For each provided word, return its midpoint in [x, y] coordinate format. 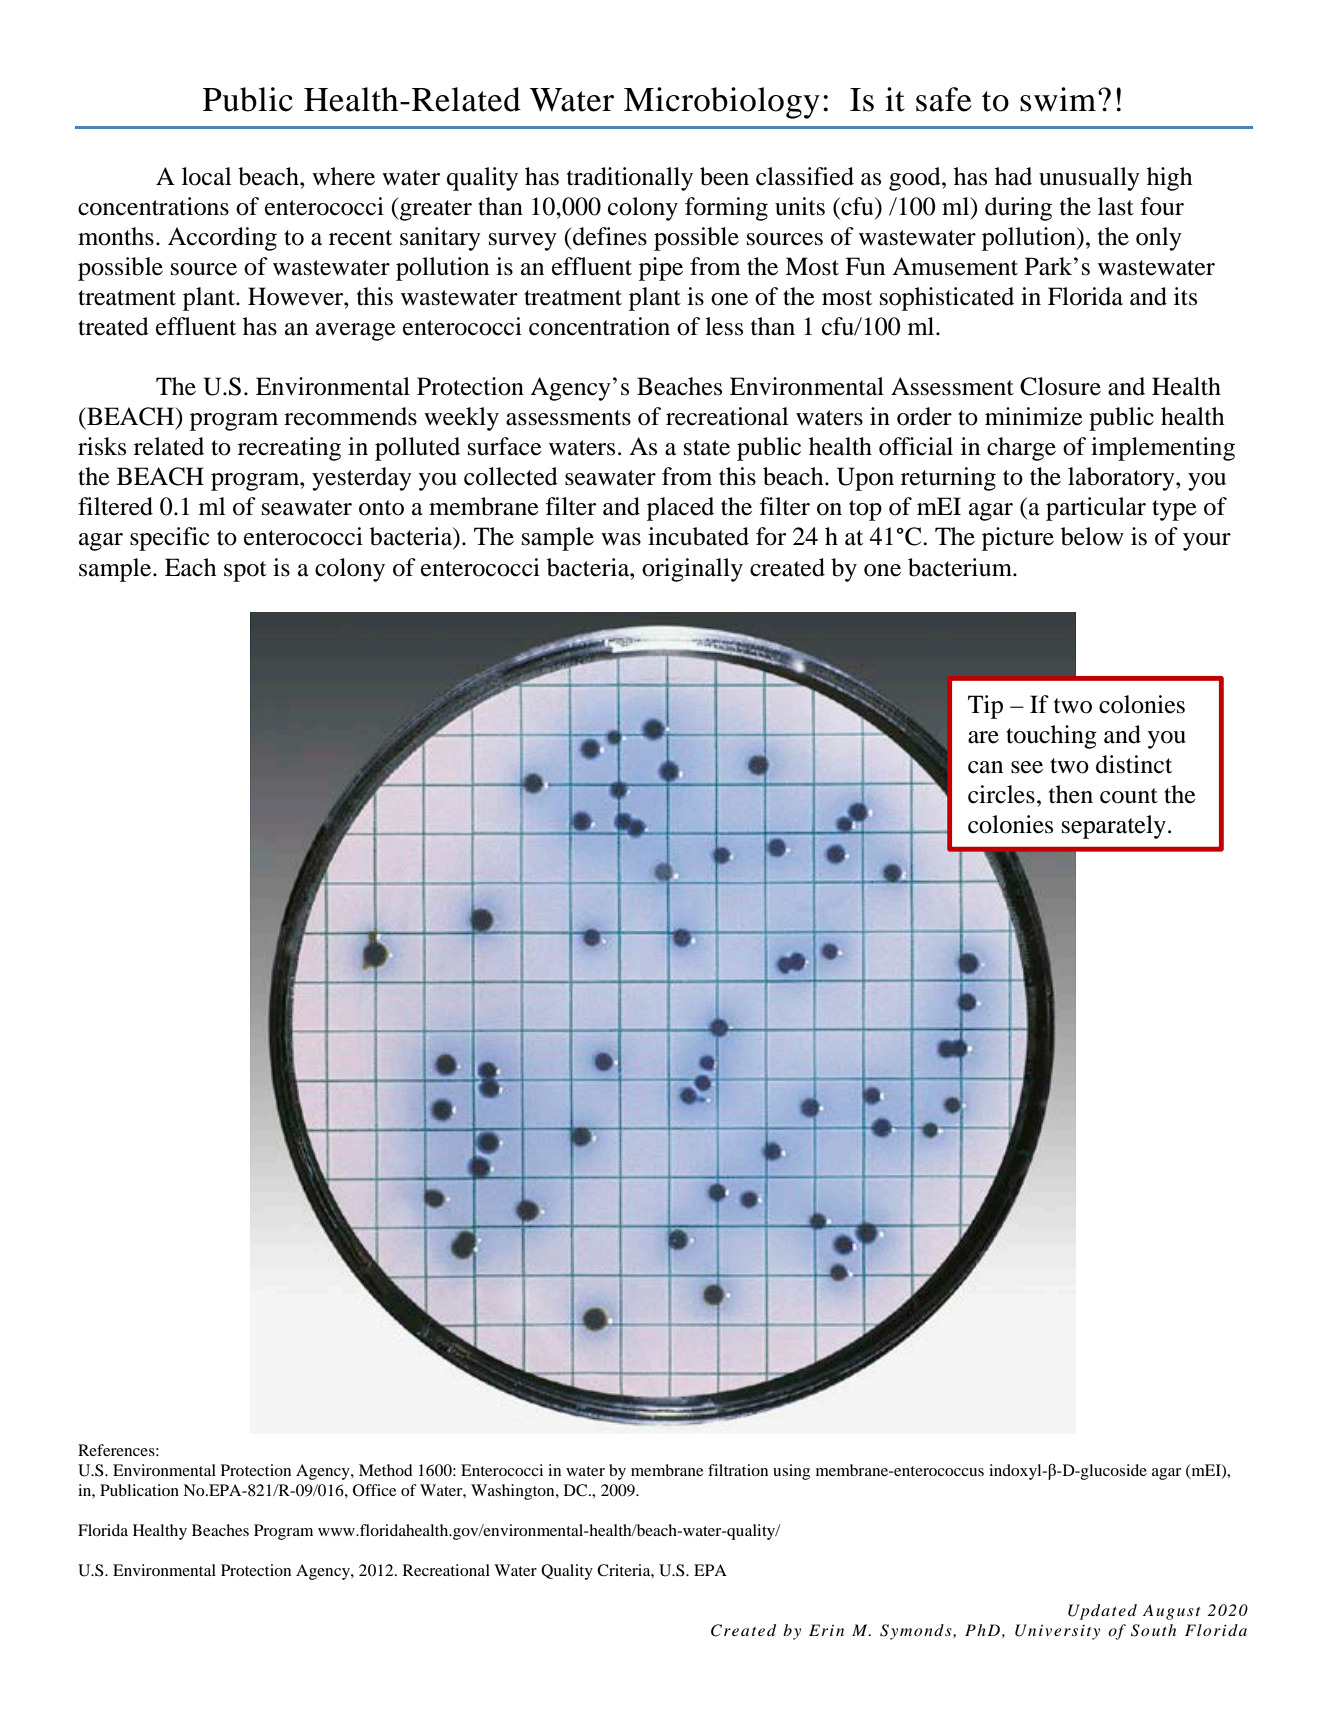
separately [1114, 827]
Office [374, 1490]
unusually [1089, 179]
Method [386, 1470]
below [1092, 536]
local [206, 176]
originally [692, 570]
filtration [738, 1470]
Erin [826, 1630]
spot [245, 571]
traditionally [630, 179]
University [1057, 1632]
